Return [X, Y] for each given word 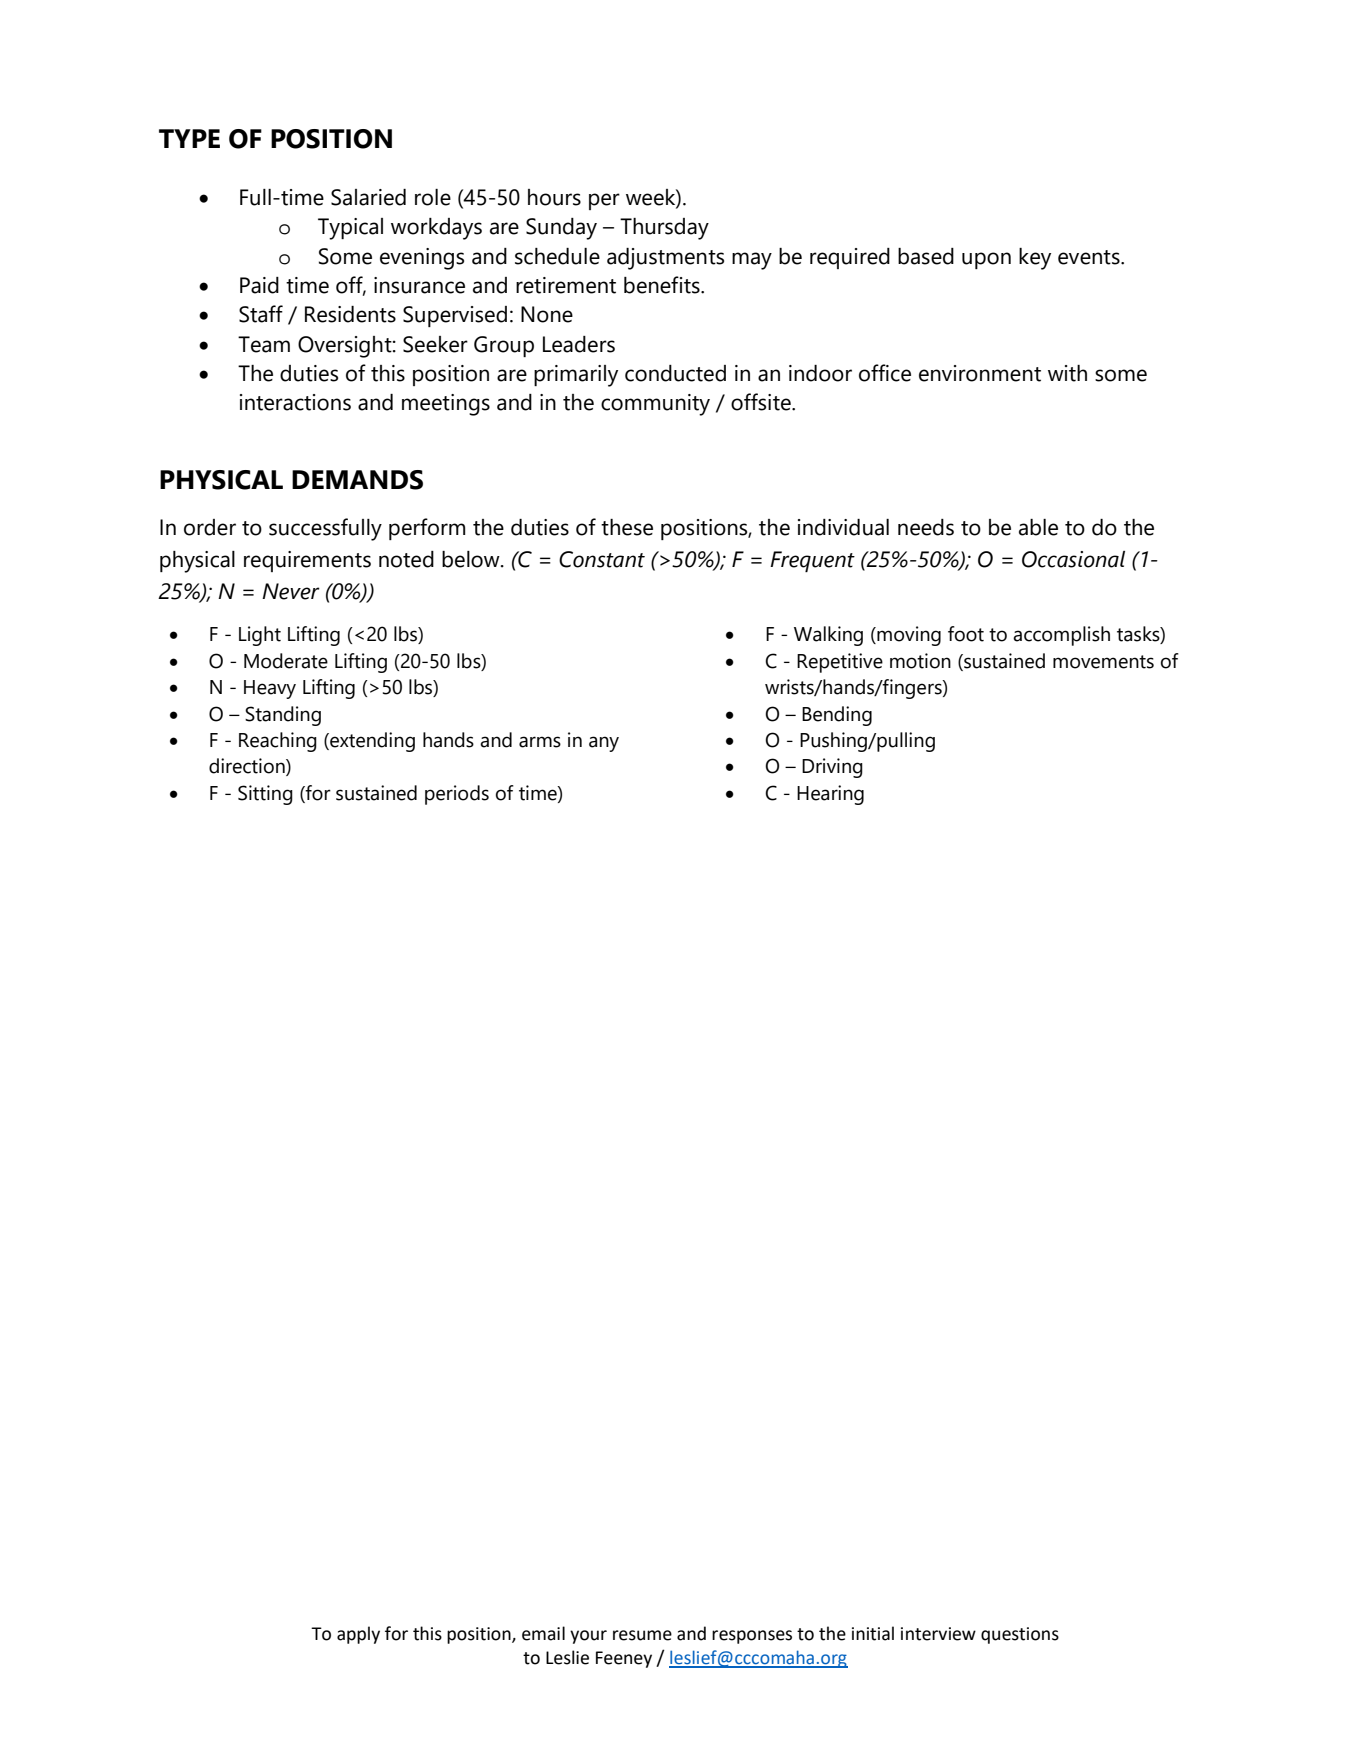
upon [986, 260]
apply [358, 1635]
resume [642, 1635]
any [604, 744]
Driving [832, 768]
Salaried [368, 197]
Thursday [664, 229]
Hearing [830, 795]
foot [966, 634]
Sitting [265, 795]
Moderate [286, 661]
